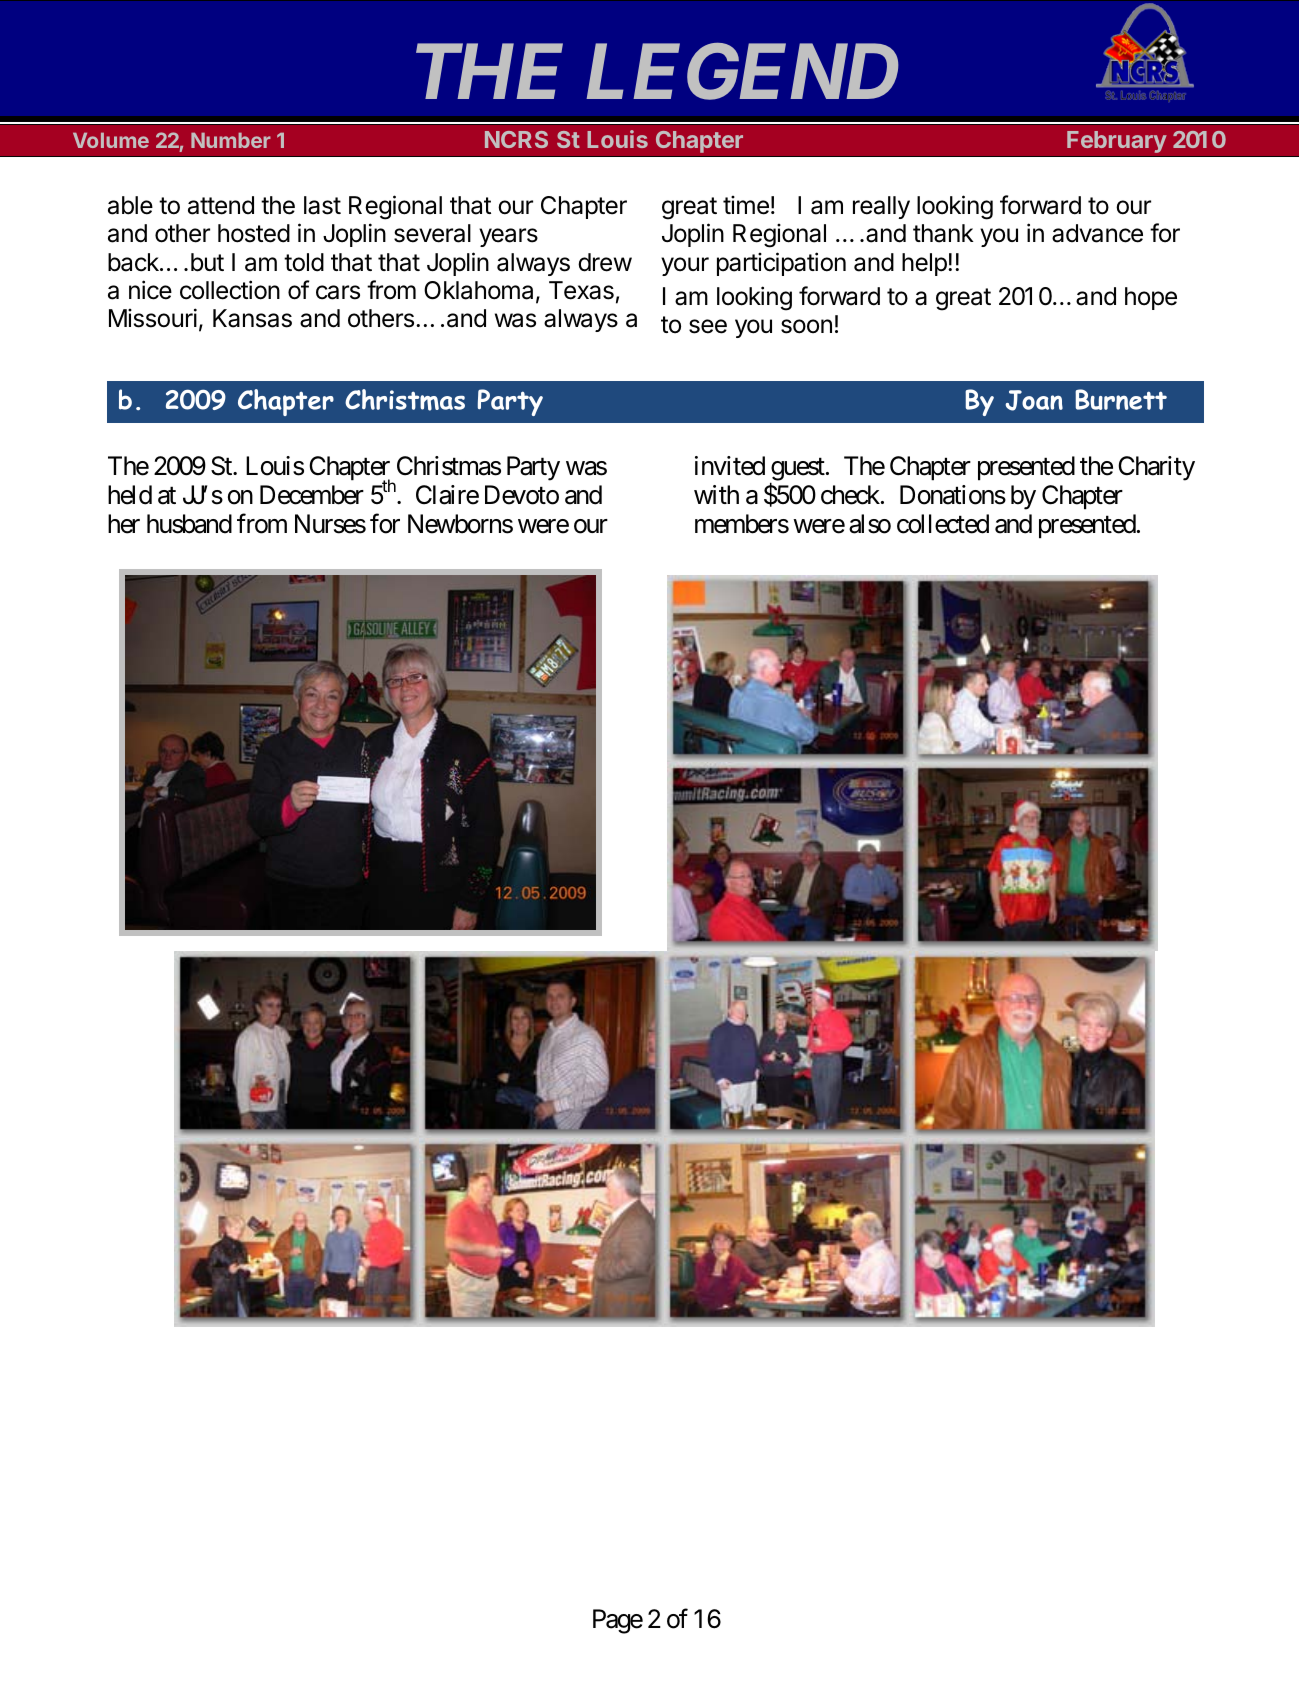 This document has height=1681, width=1299. I want to click on collected, so click(943, 524).
